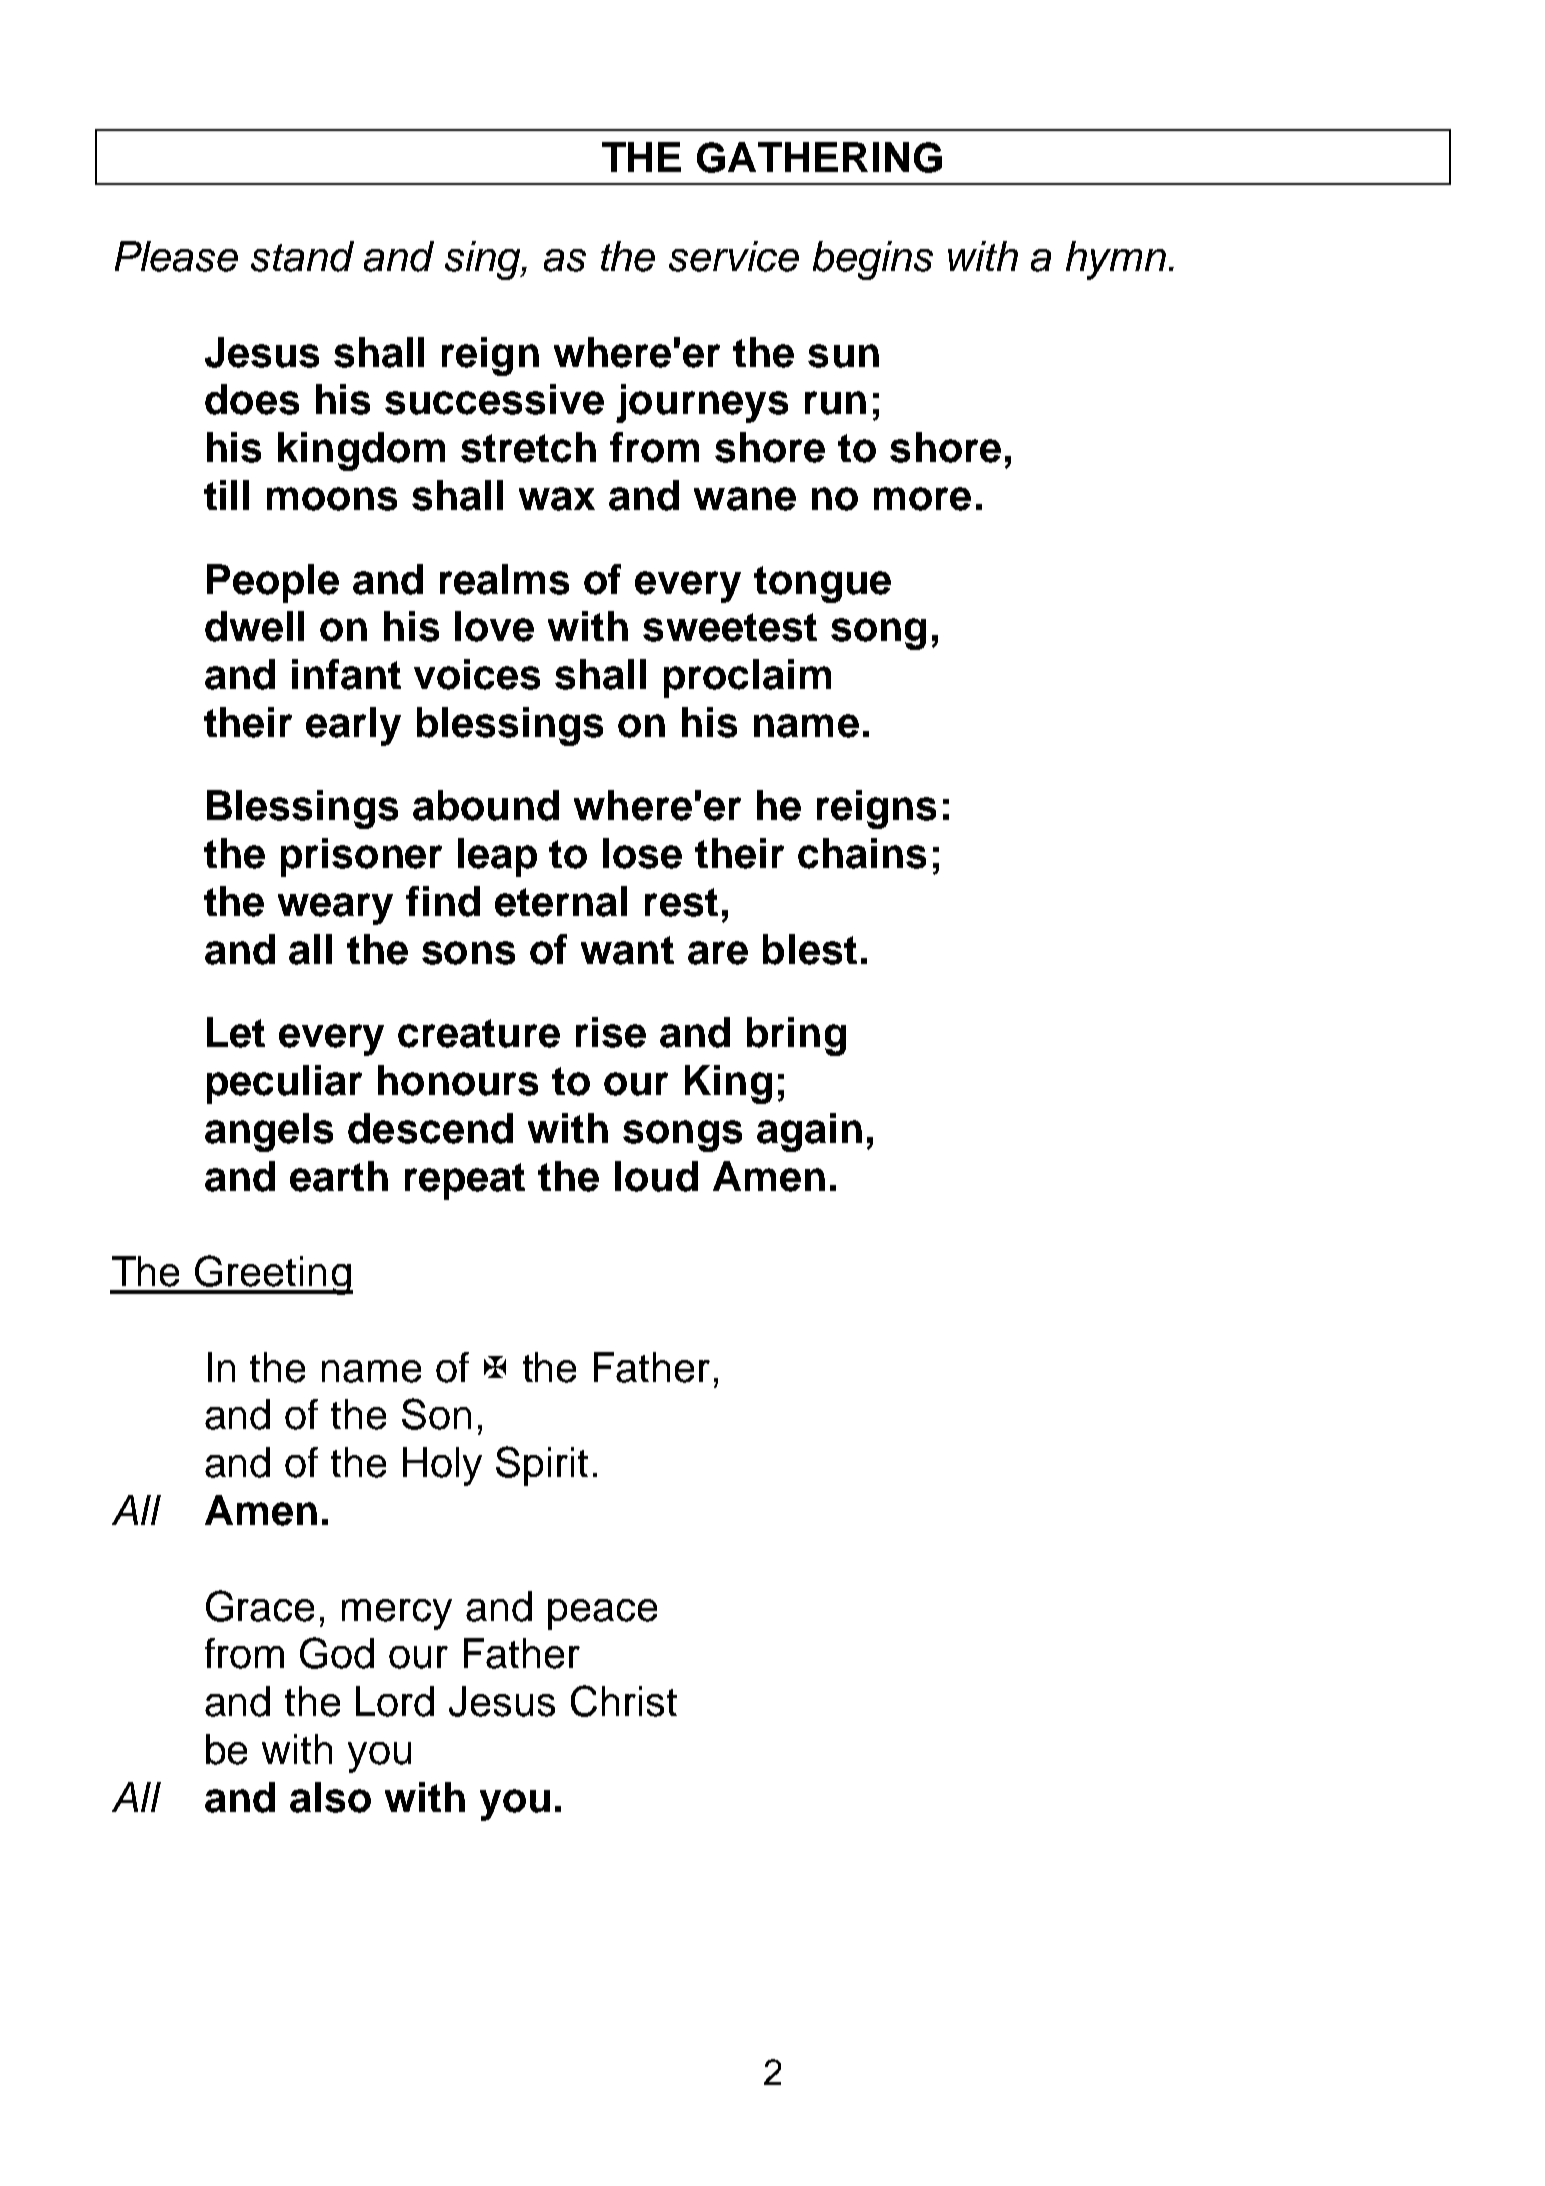 The width and height of the page is (1545, 2186). Describe the element at coordinates (236, 1032) in the page. I see `Let` at that location.
